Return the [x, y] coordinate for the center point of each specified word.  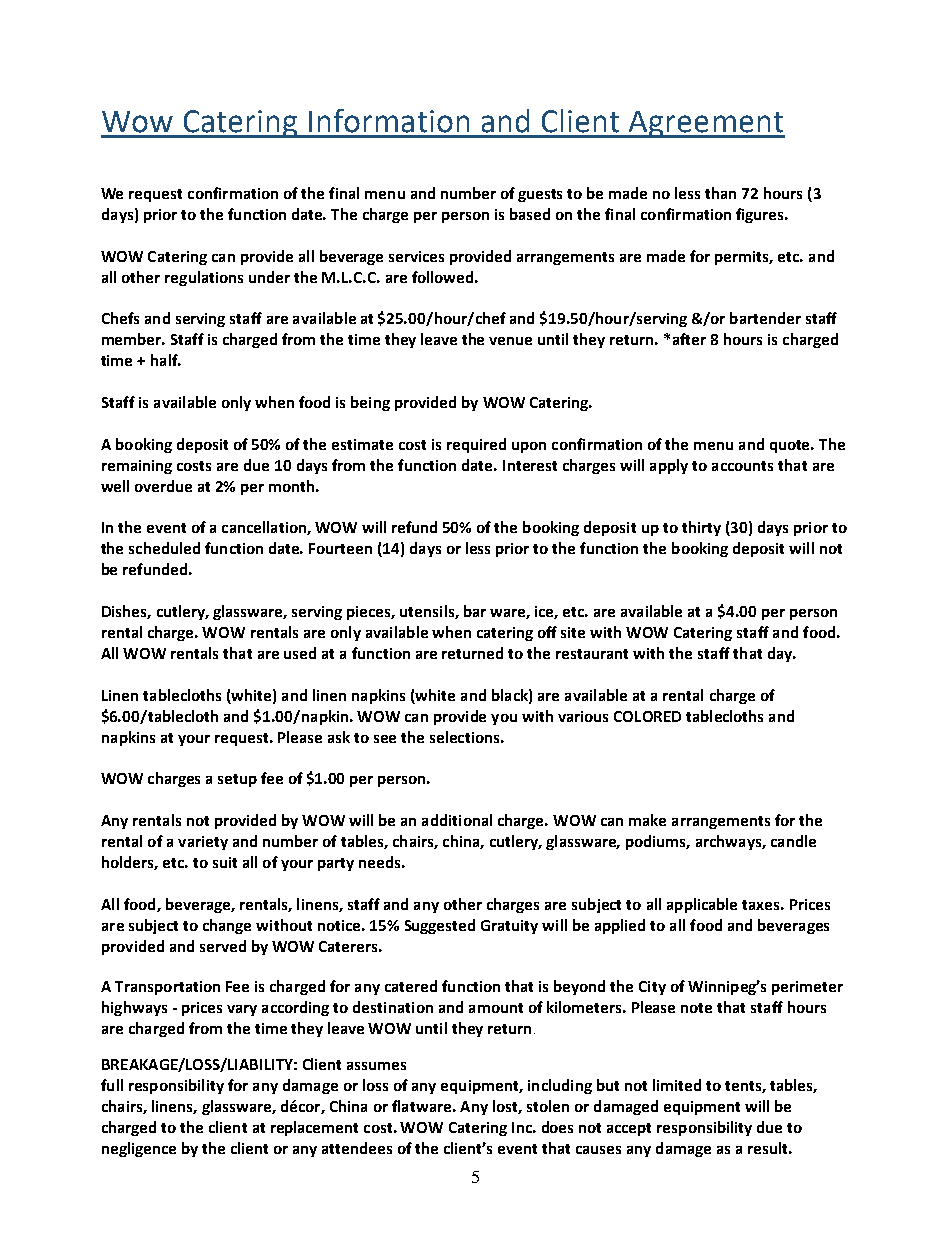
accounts [742, 466]
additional [457, 820]
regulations [204, 278]
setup [237, 780]
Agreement [706, 124]
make [647, 820]
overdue [163, 486]
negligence [139, 1149]
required [476, 445]
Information [389, 121]
